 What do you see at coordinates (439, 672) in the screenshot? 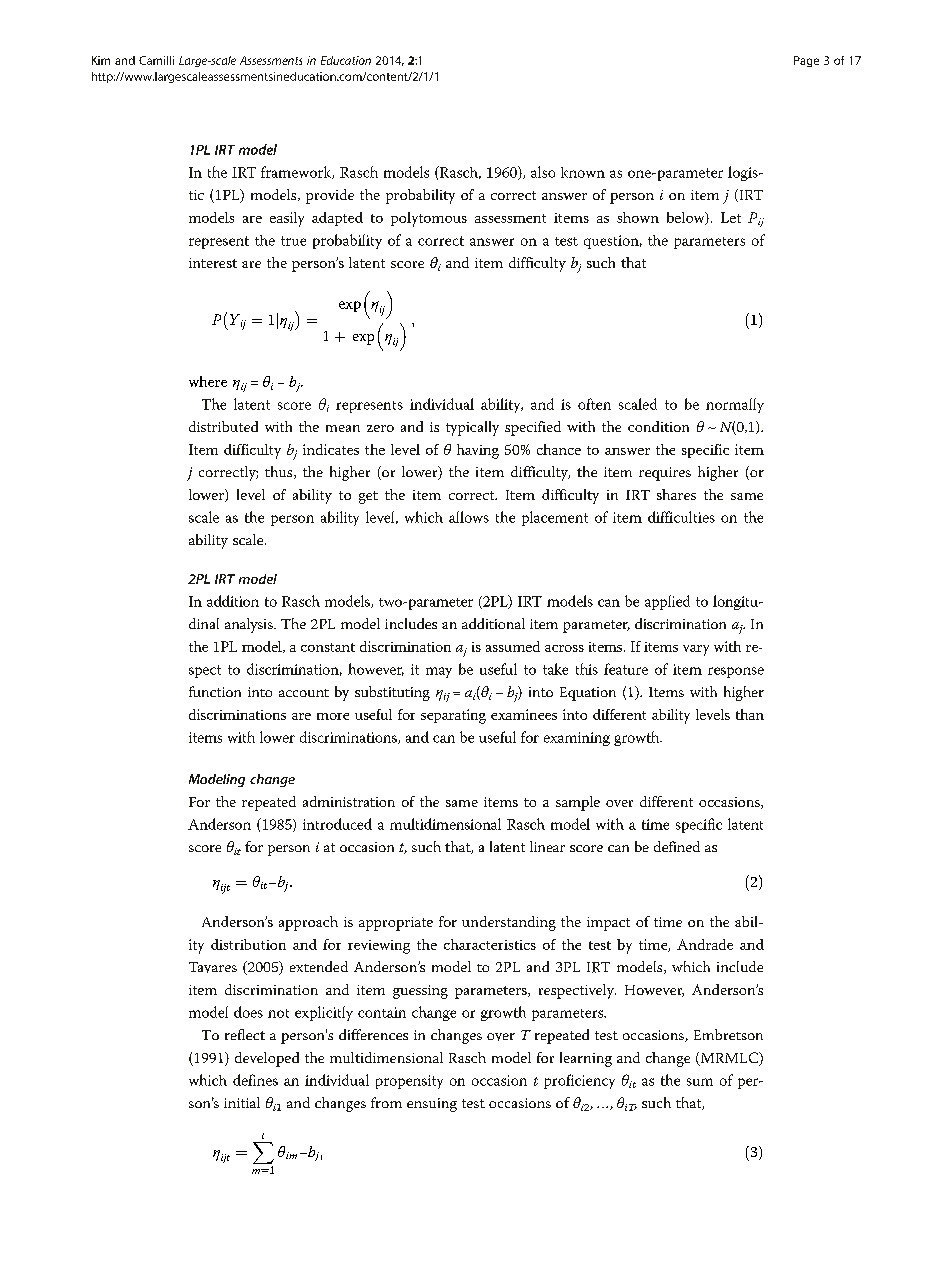
I see `may` at bounding box center [439, 672].
